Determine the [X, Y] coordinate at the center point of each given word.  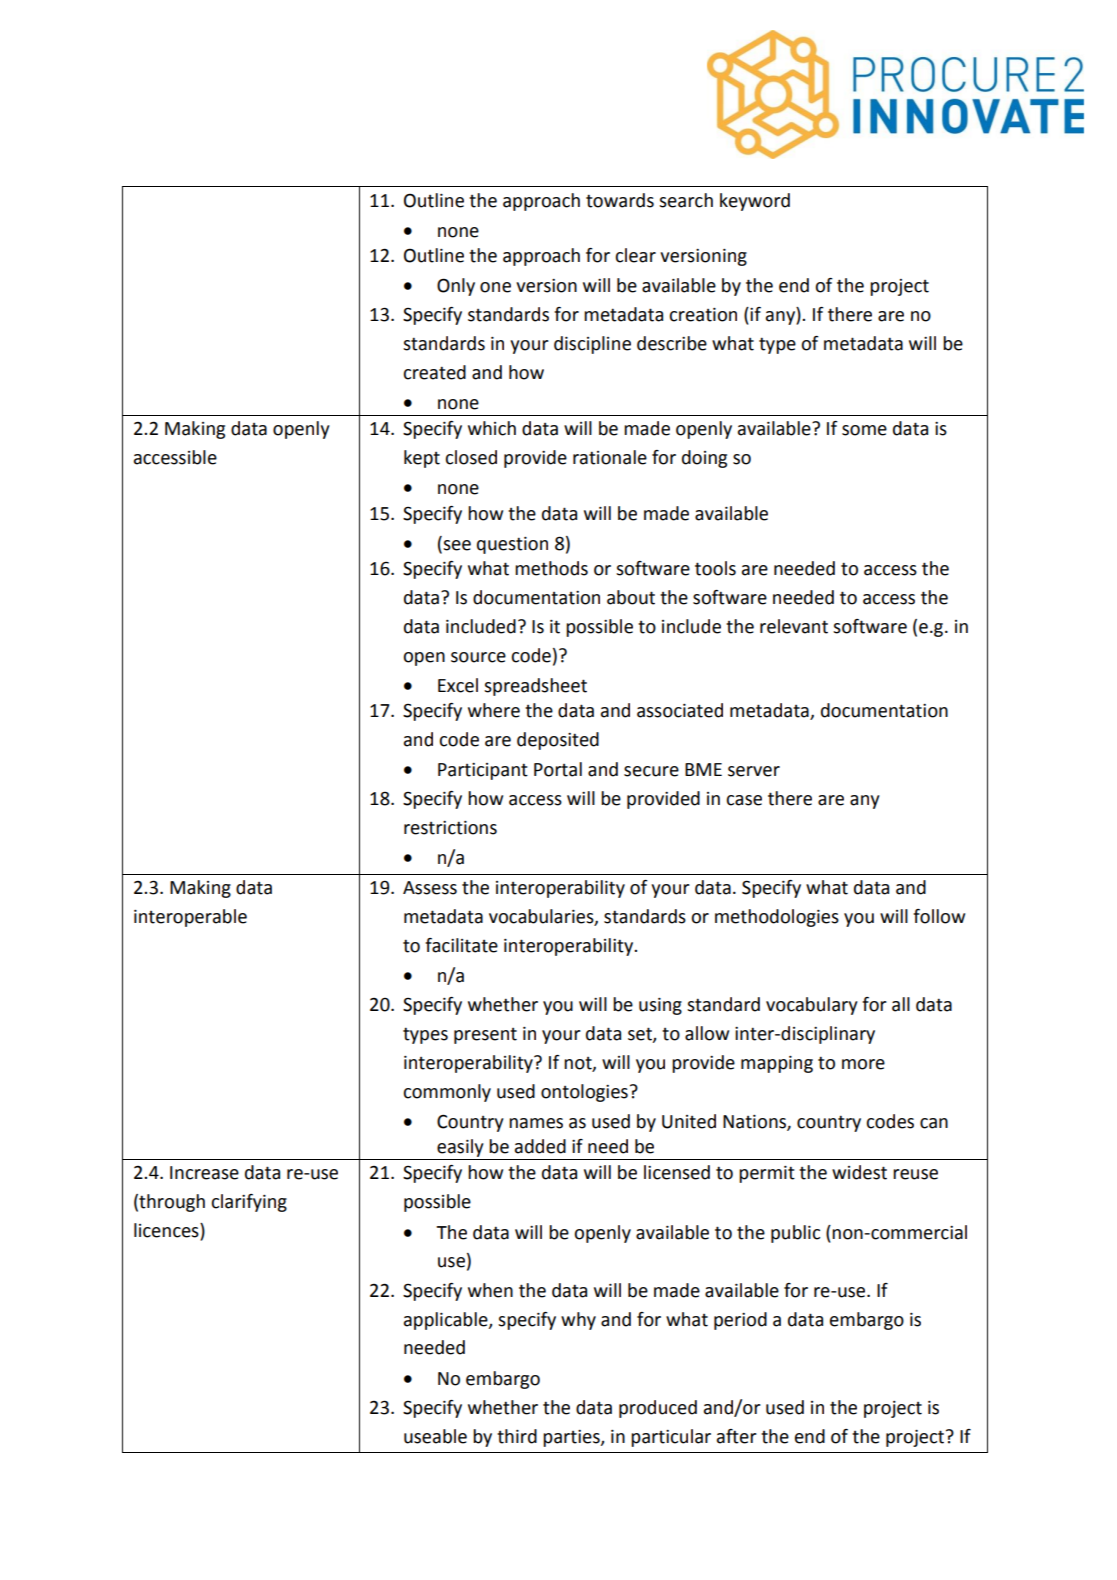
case [744, 800]
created [434, 372]
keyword [755, 202]
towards [620, 200]
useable [435, 1436]
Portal [558, 769]
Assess [430, 888]
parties [572, 1438]
